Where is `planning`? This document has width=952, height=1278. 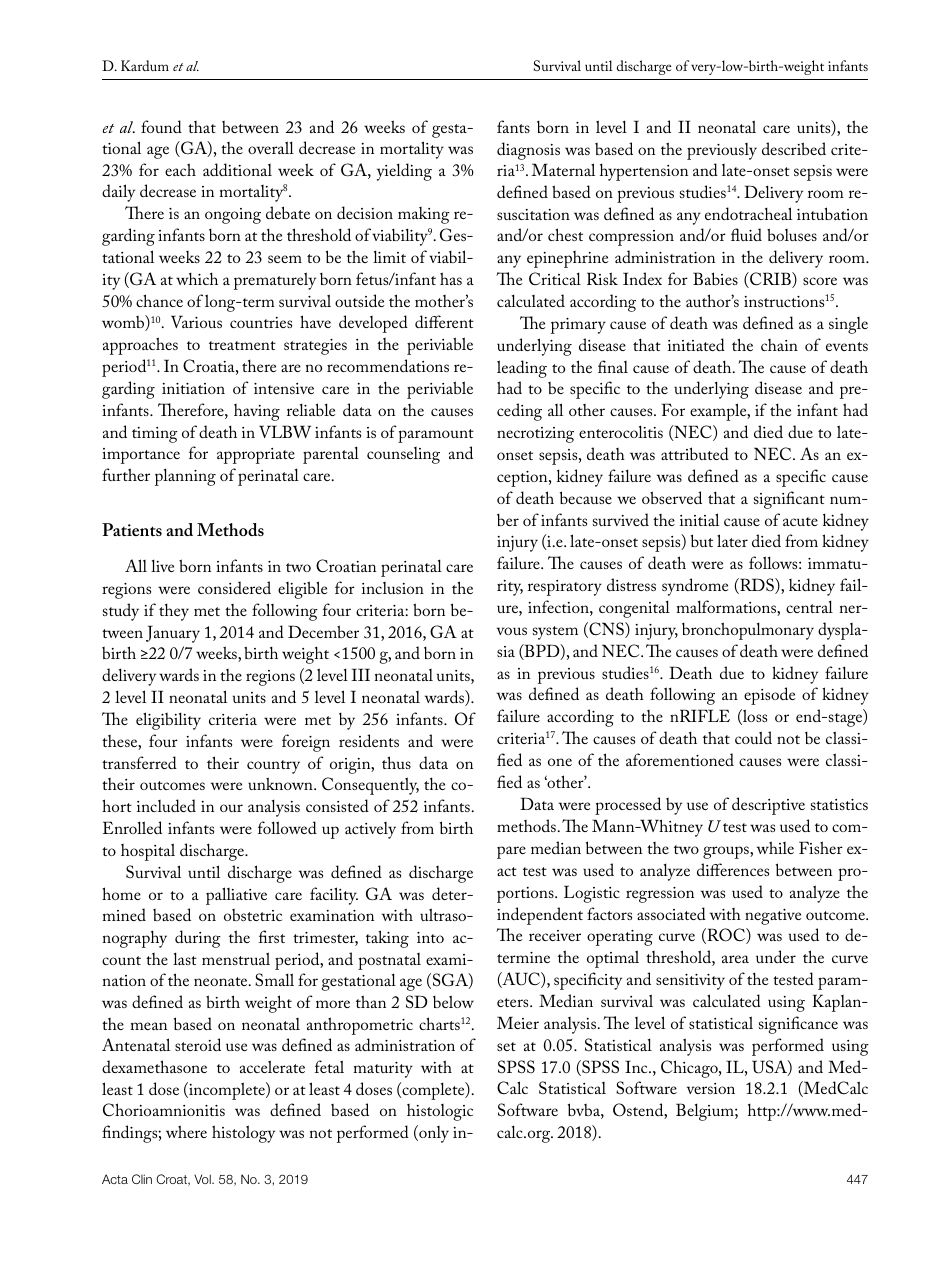
planning is located at coordinates (185, 477).
